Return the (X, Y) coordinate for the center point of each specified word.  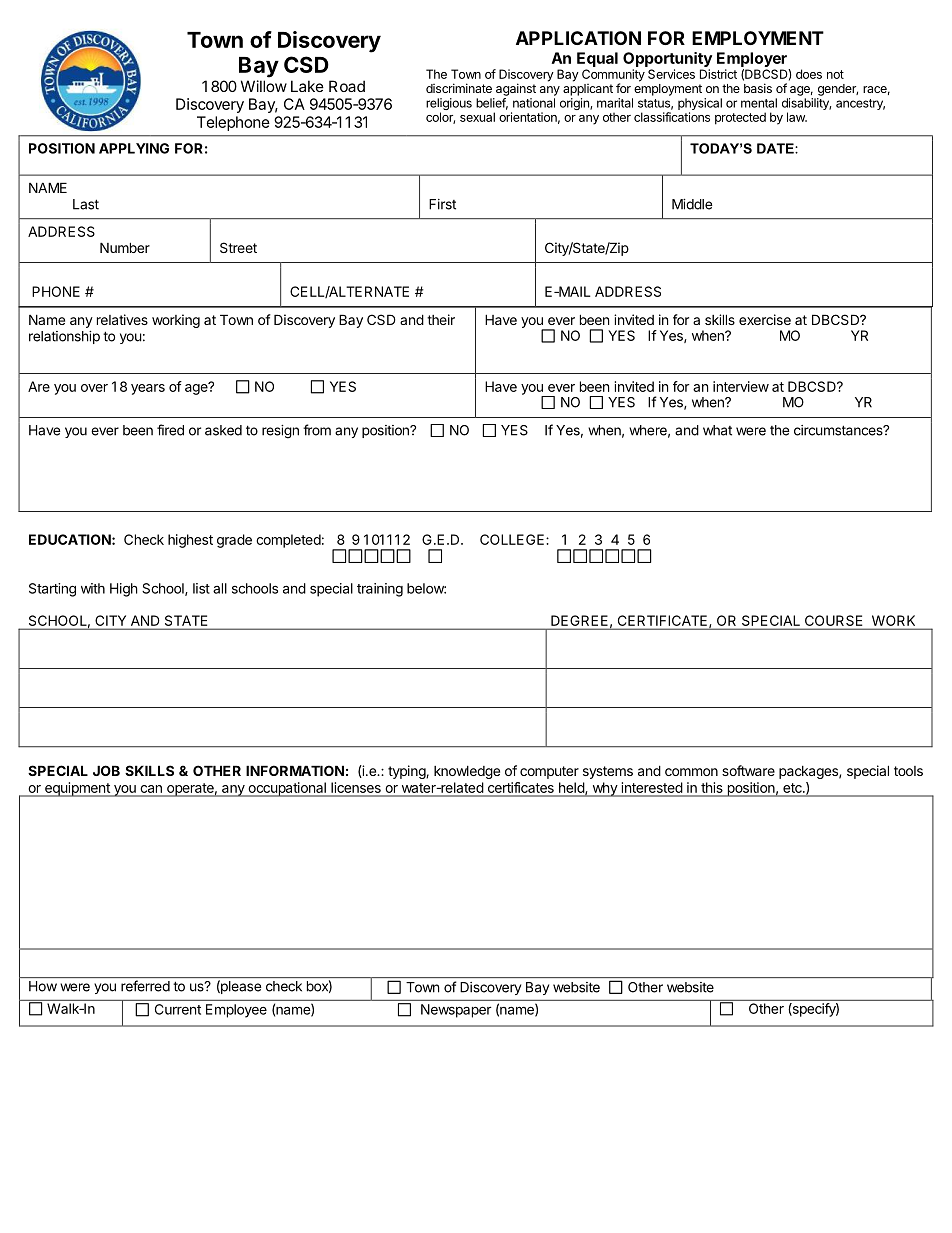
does (809, 74)
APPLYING (134, 148)
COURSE (833, 620)
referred (145, 986)
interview (741, 386)
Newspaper (456, 1011)
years (148, 389)
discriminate (459, 88)
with (93, 588)
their (441, 319)
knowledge (467, 772)
